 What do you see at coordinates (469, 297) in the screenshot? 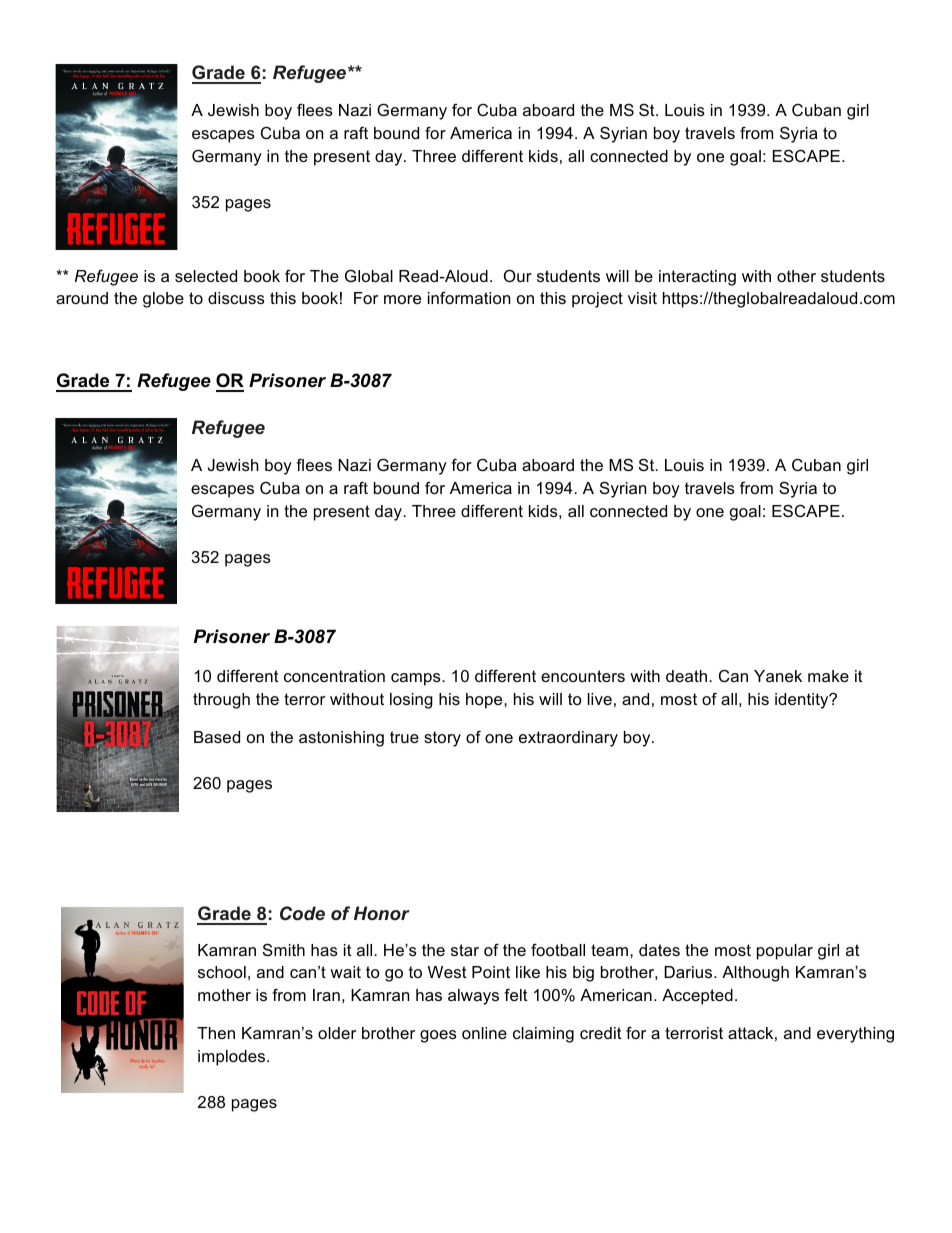
I see `information` at bounding box center [469, 297].
